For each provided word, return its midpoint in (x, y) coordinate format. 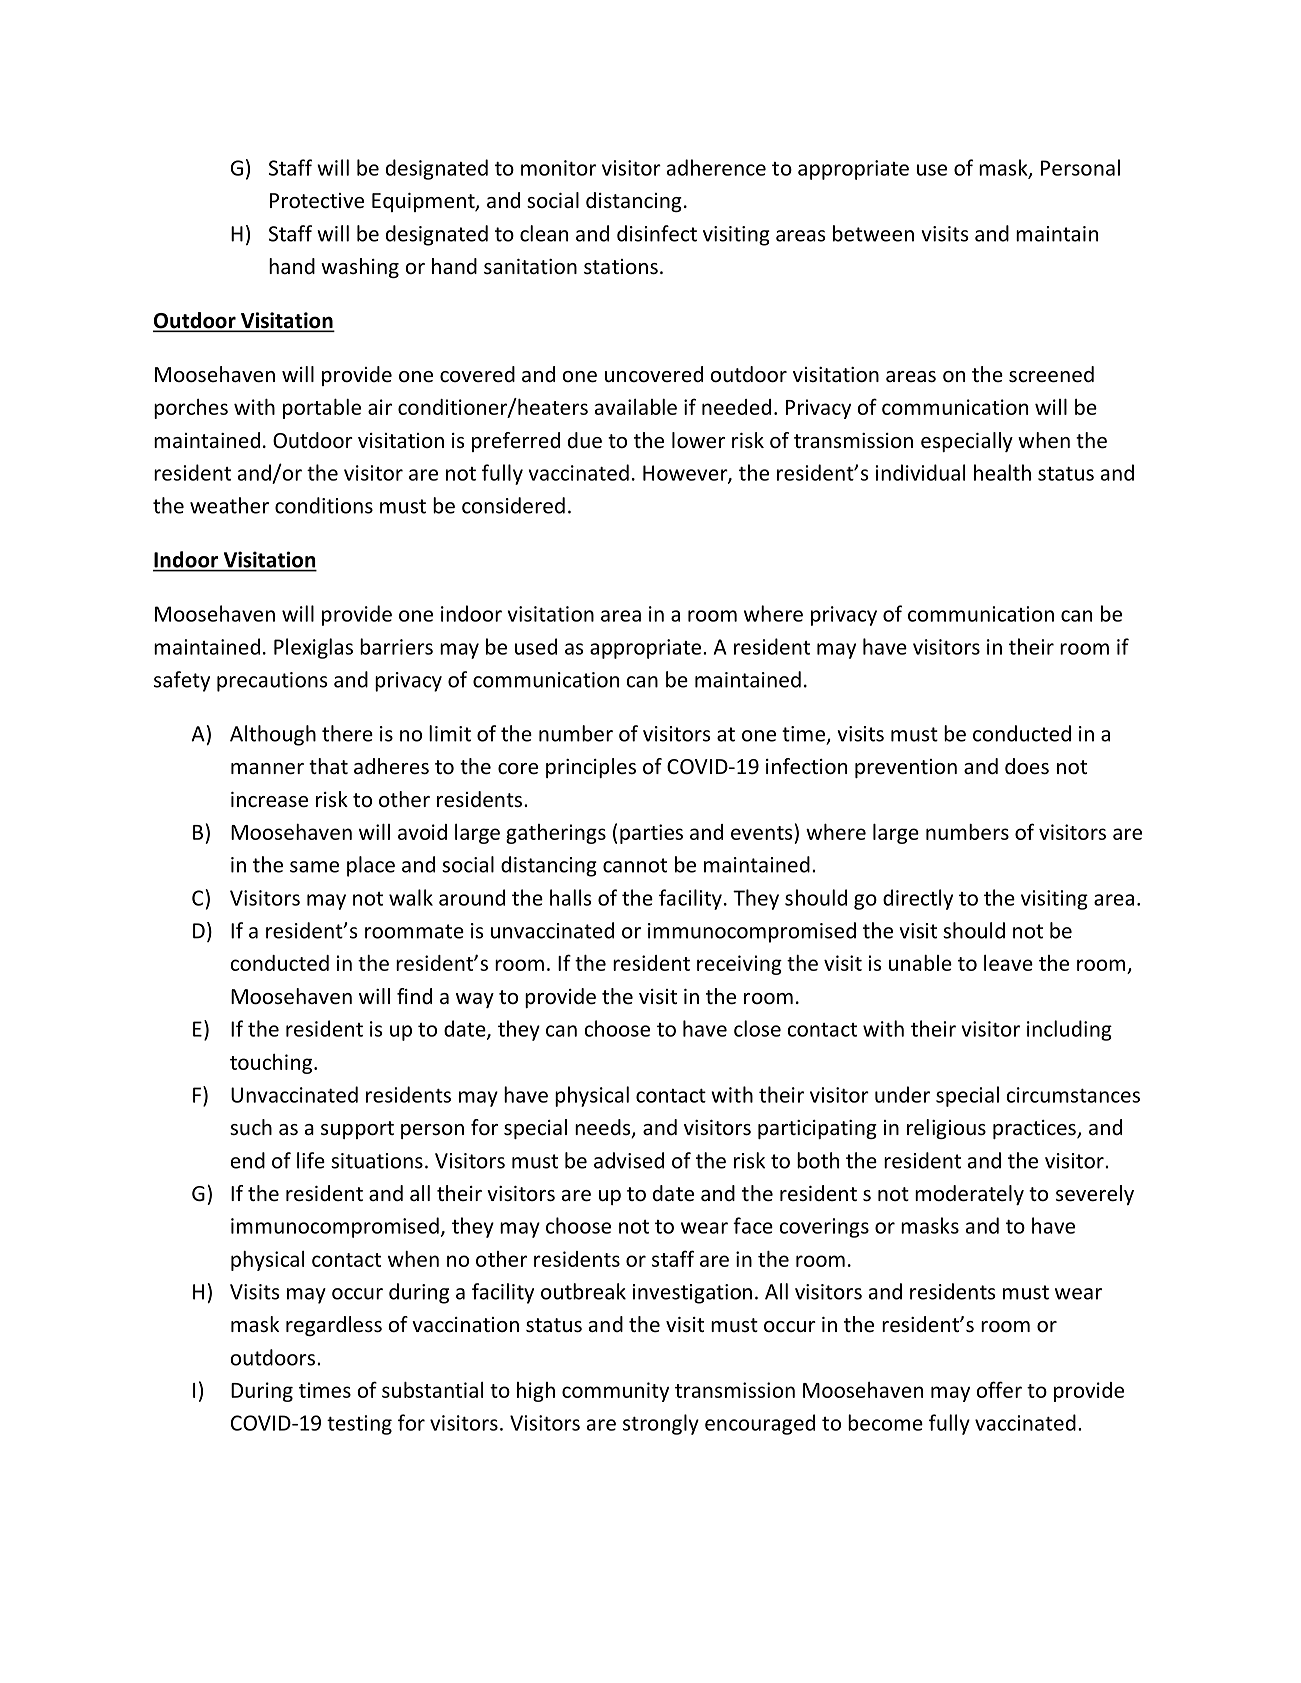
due (585, 440)
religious (946, 1129)
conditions (324, 505)
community (615, 1392)
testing (359, 1425)
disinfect (657, 233)
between (873, 233)
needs (604, 1128)
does (1027, 766)
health (1002, 472)
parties (651, 834)
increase (269, 800)
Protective (317, 201)
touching (271, 1064)
